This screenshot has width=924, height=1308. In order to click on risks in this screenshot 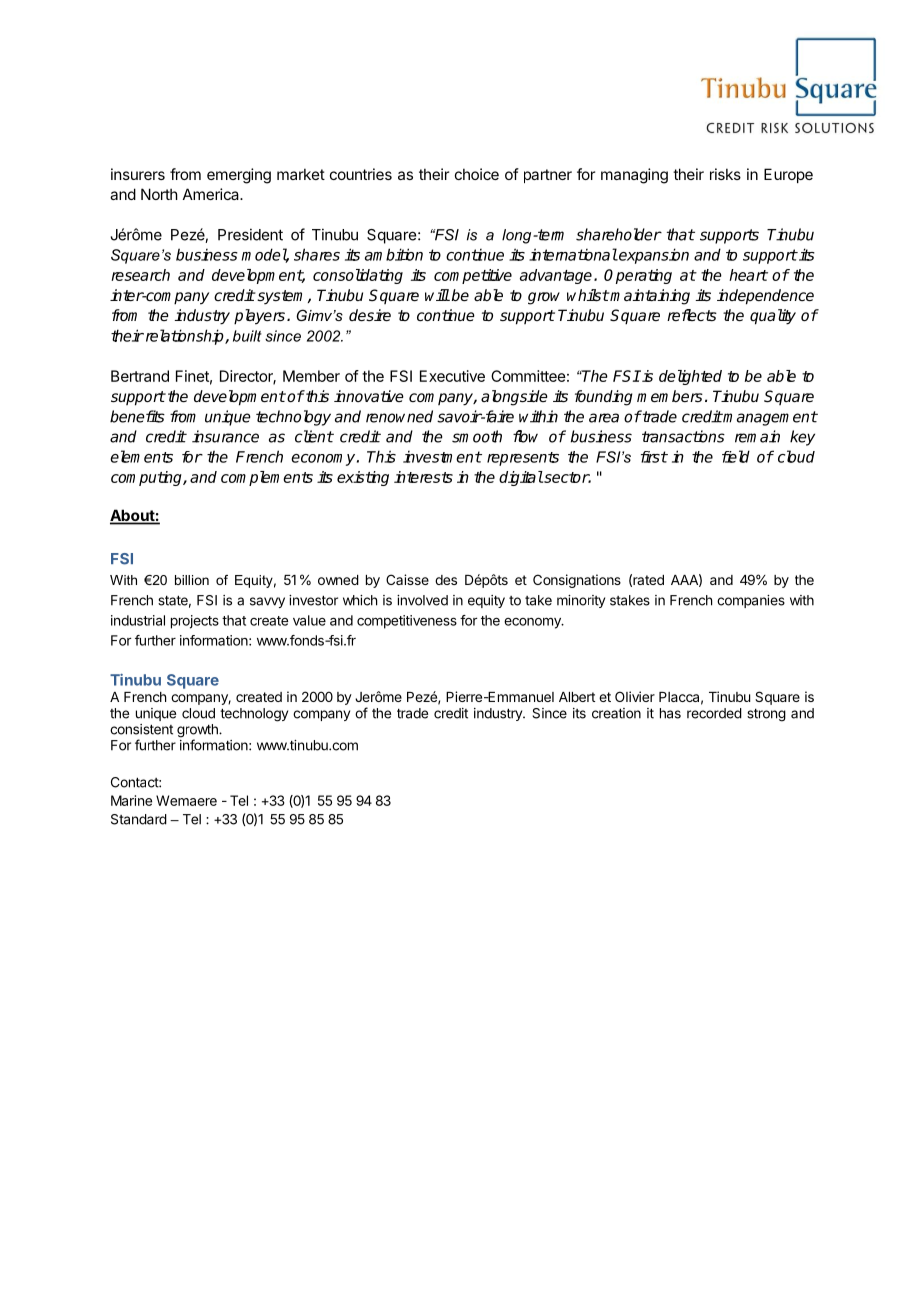, I will do `click(725, 174)`.
